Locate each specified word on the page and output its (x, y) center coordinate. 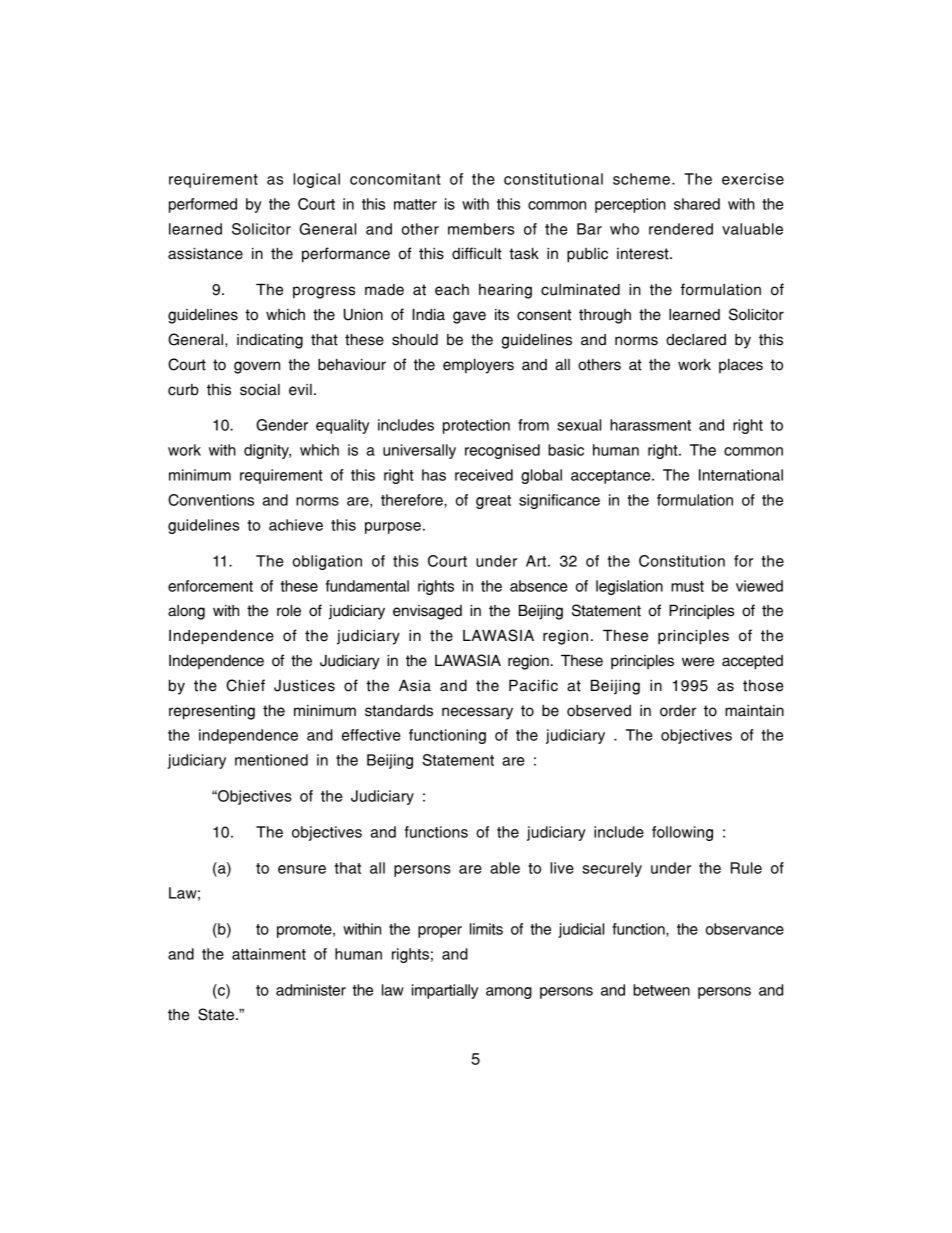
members (481, 229)
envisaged (427, 612)
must (687, 586)
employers (478, 366)
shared (697, 204)
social (260, 390)
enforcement (210, 586)
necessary (477, 713)
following (682, 833)
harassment (650, 425)
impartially (445, 991)
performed (203, 205)
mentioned (271, 760)
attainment (269, 954)
